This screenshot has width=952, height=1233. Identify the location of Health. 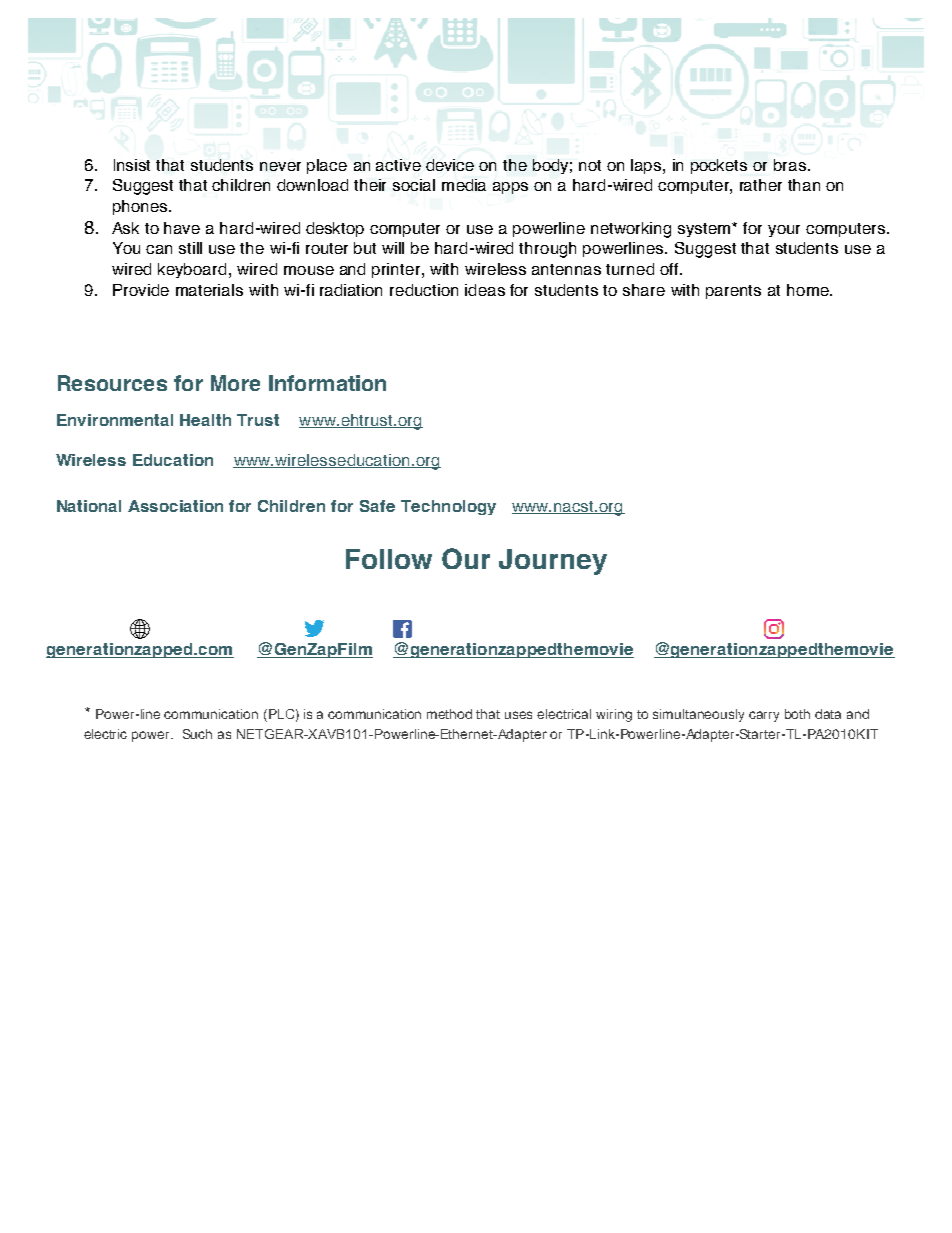
(205, 420).
